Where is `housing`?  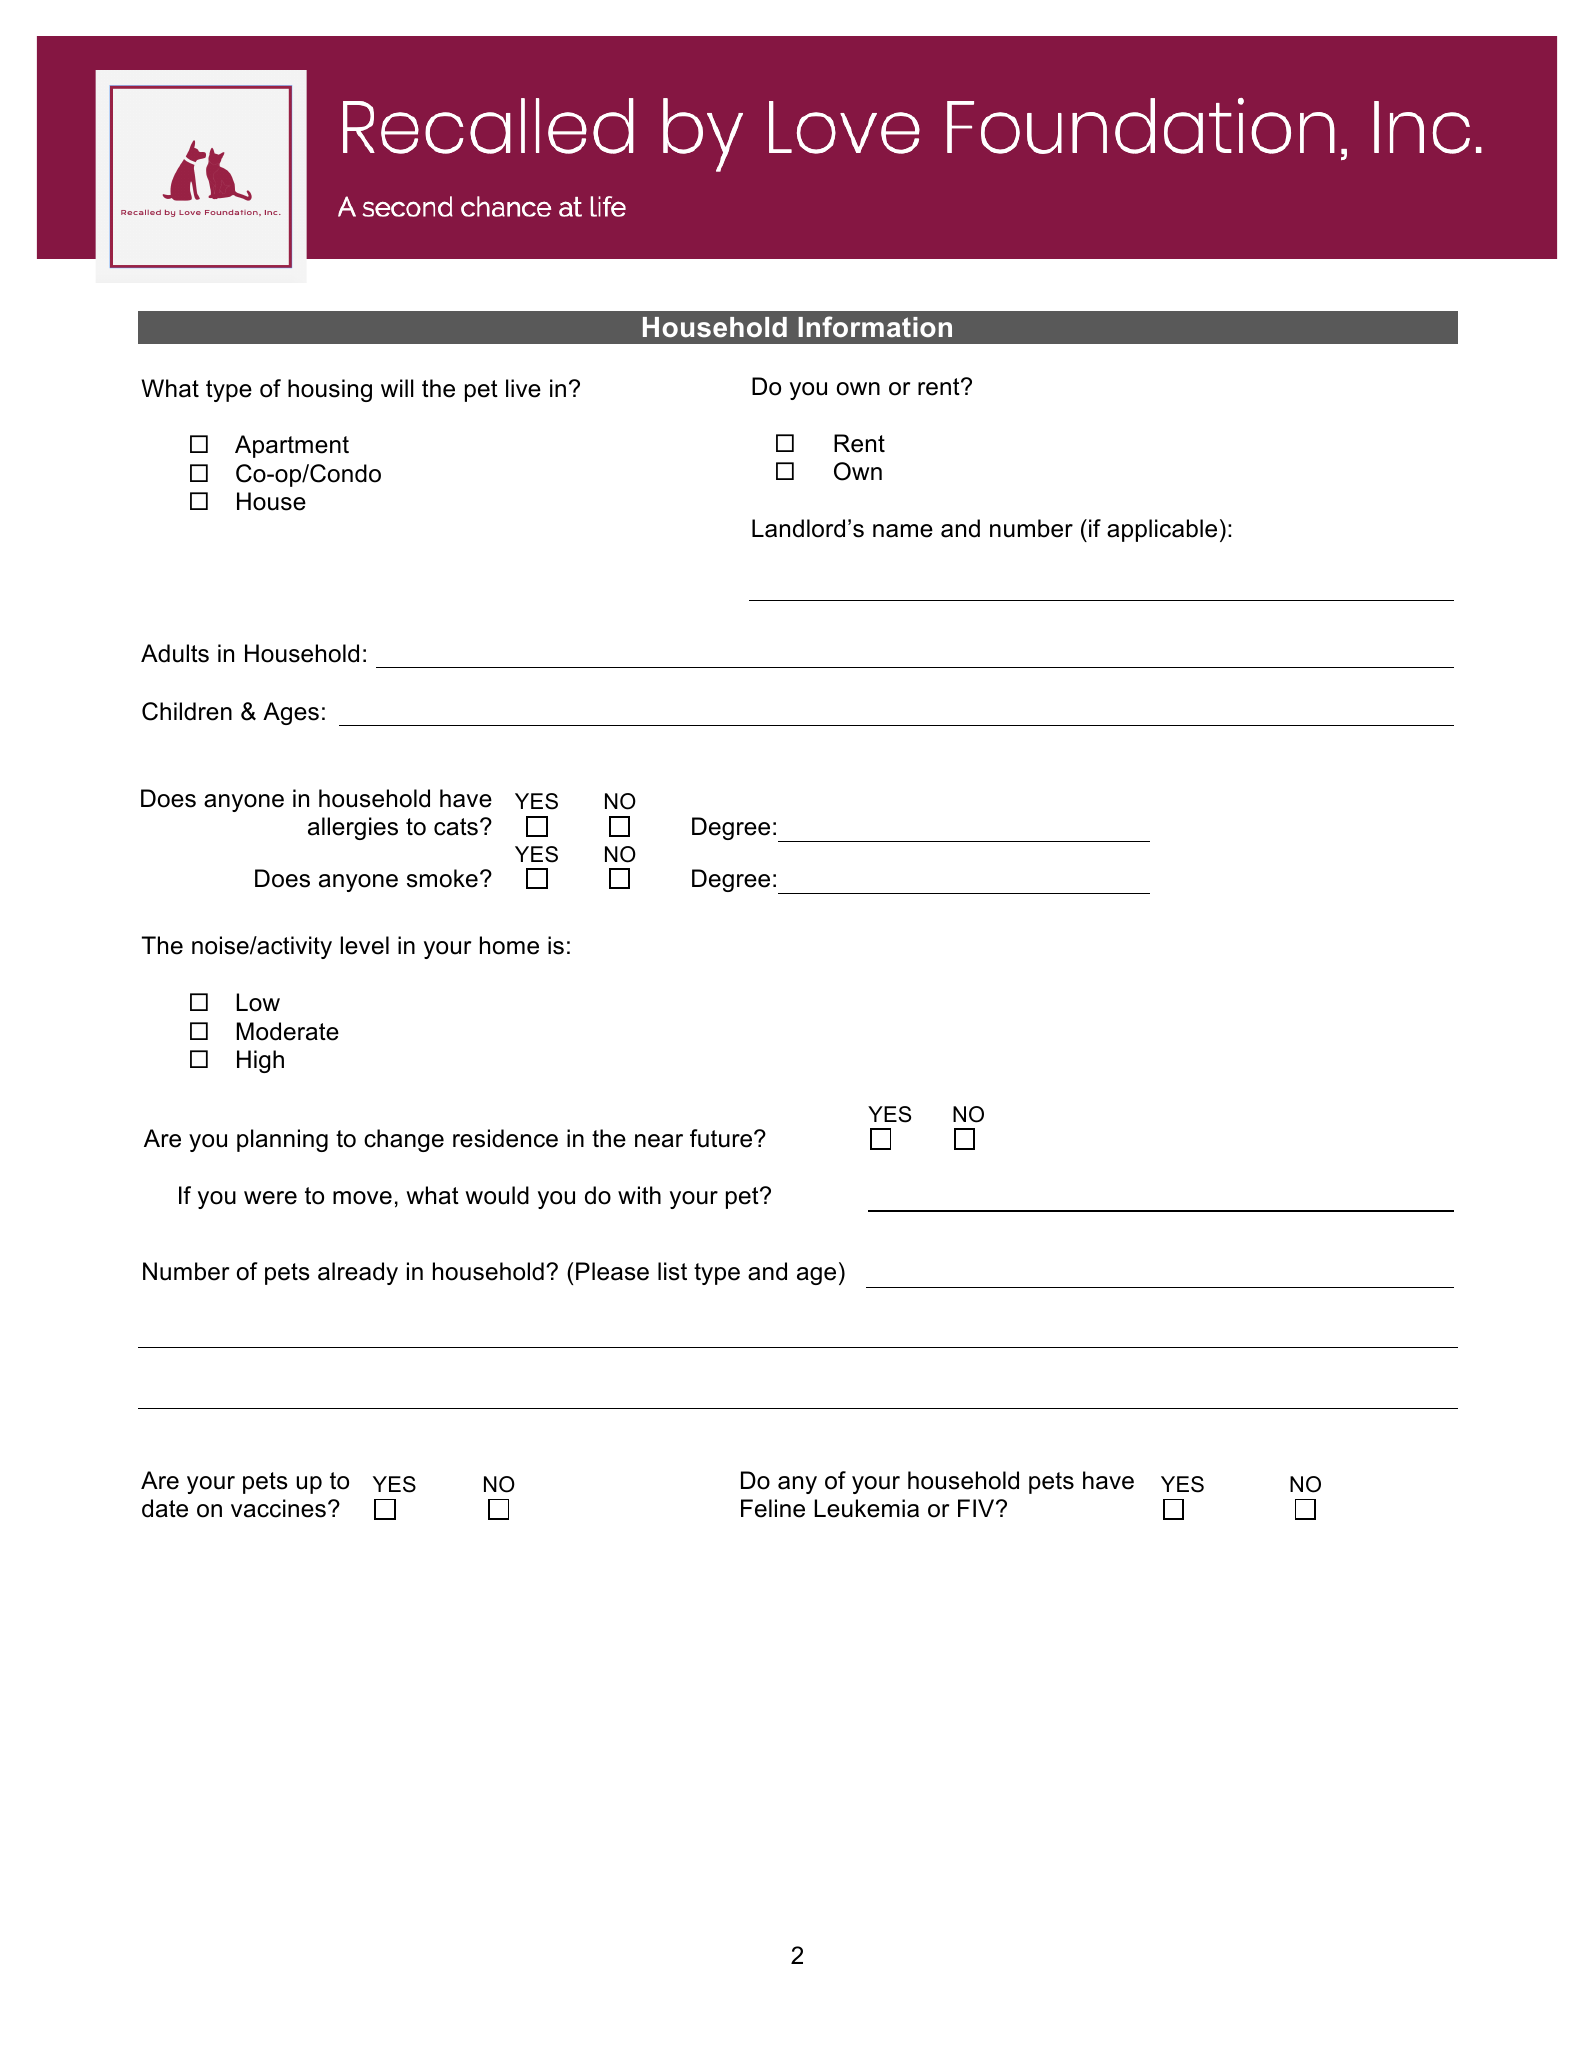
housing is located at coordinates (330, 390).
